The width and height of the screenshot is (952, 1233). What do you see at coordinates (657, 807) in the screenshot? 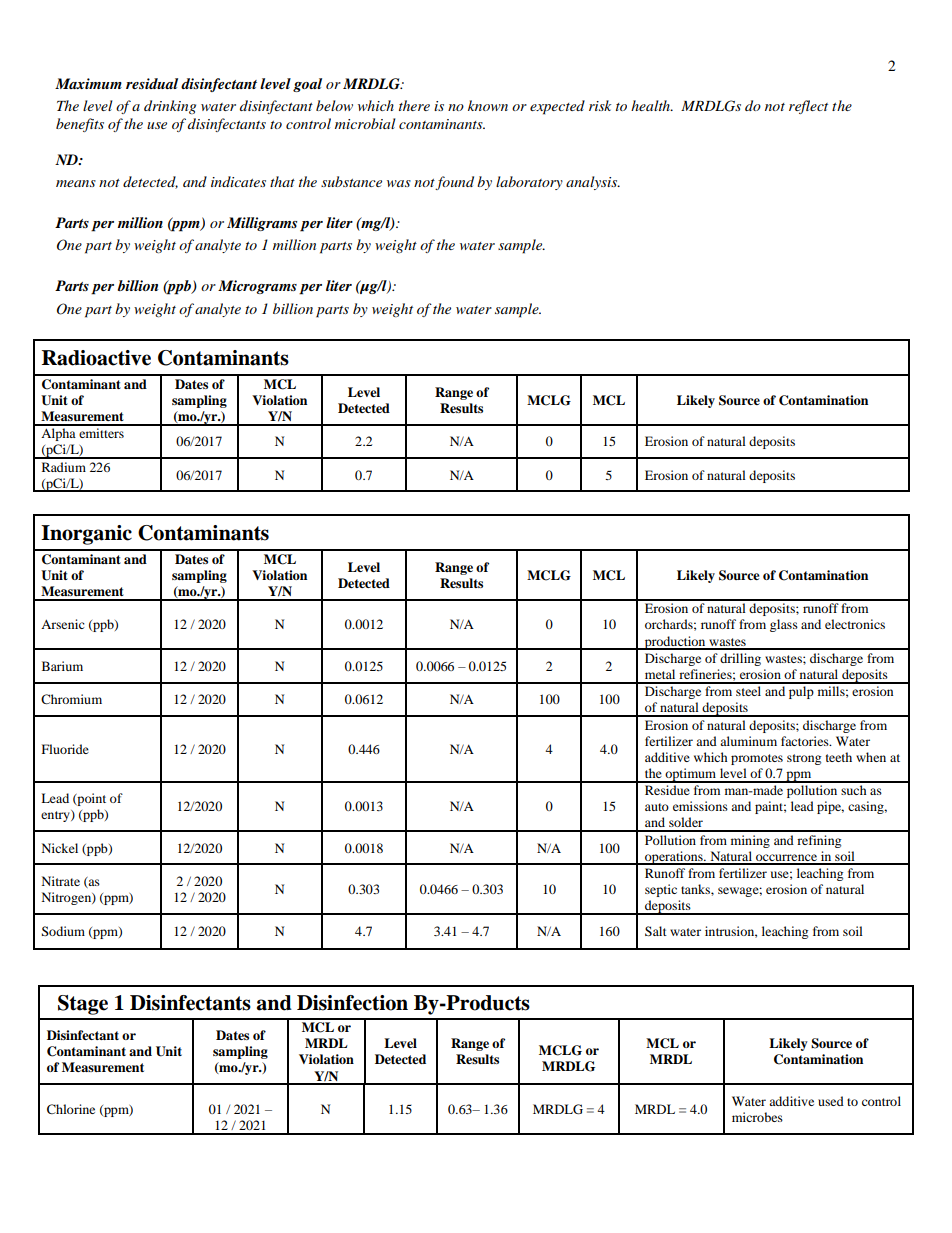
I see `auto` at bounding box center [657, 807].
